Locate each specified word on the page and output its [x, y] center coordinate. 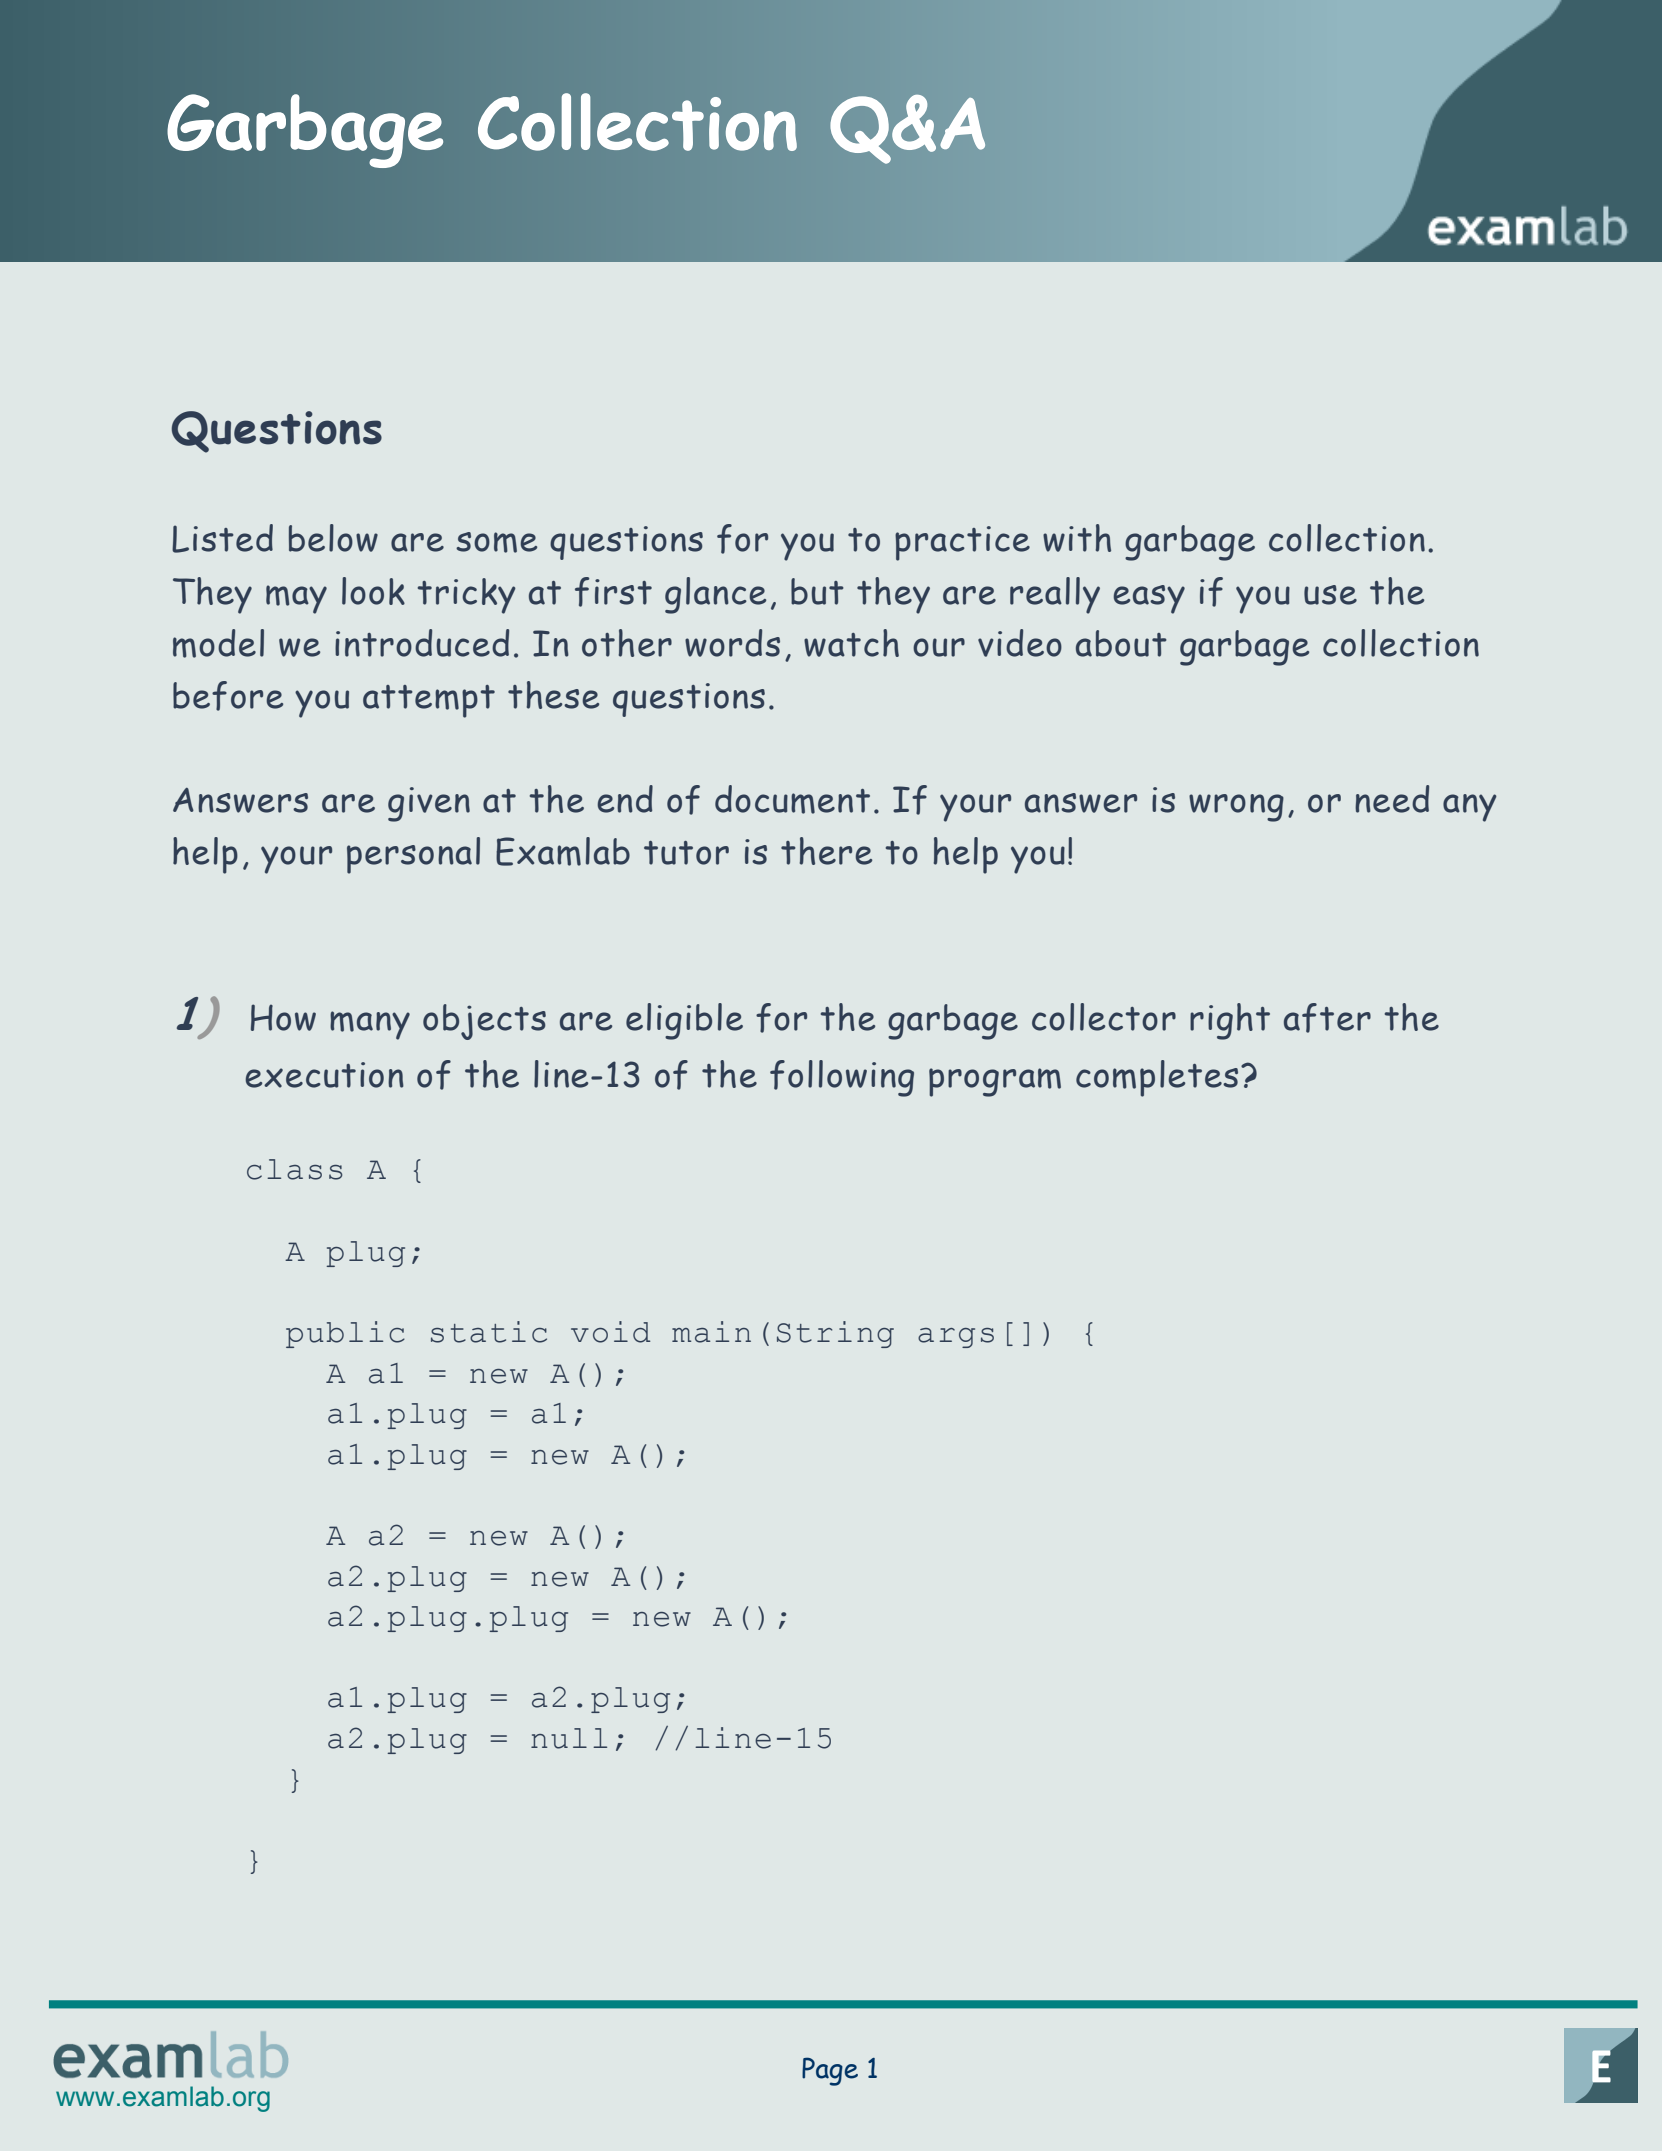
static [489, 1332]
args [956, 1338]
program [995, 1082]
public [345, 1334]
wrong [1236, 808]
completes [1157, 1078]
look [373, 591]
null [569, 1738]
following [842, 1078]
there [826, 851]
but [817, 591]
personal [413, 855]
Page [830, 2071]
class [294, 1169]
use [1330, 595]
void [610, 1332]
